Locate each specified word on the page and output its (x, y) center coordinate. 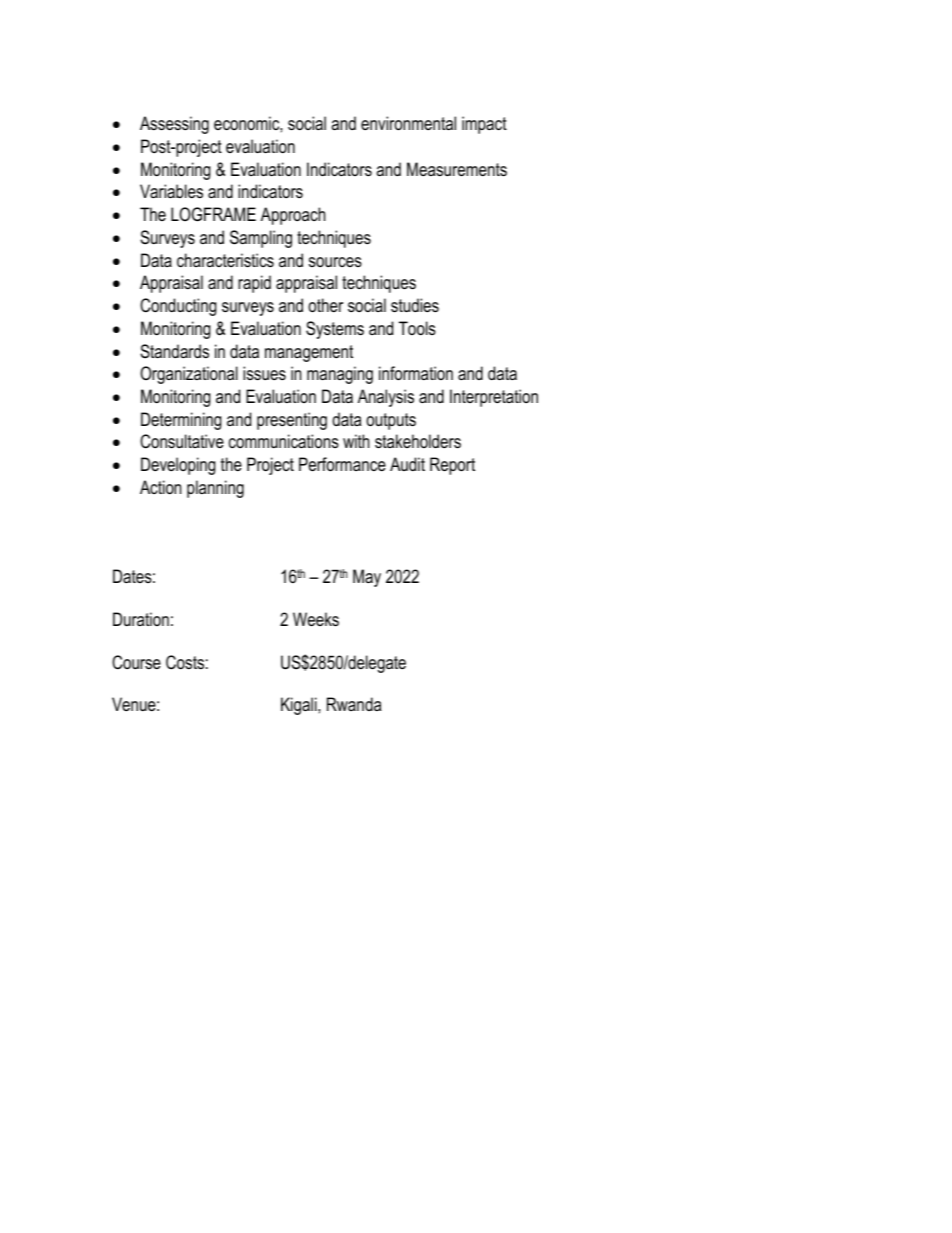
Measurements (457, 169)
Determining (181, 421)
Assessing (174, 125)
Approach (293, 216)
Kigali (300, 706)
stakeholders (418, 441)
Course (136, 662)
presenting (292, 421)
